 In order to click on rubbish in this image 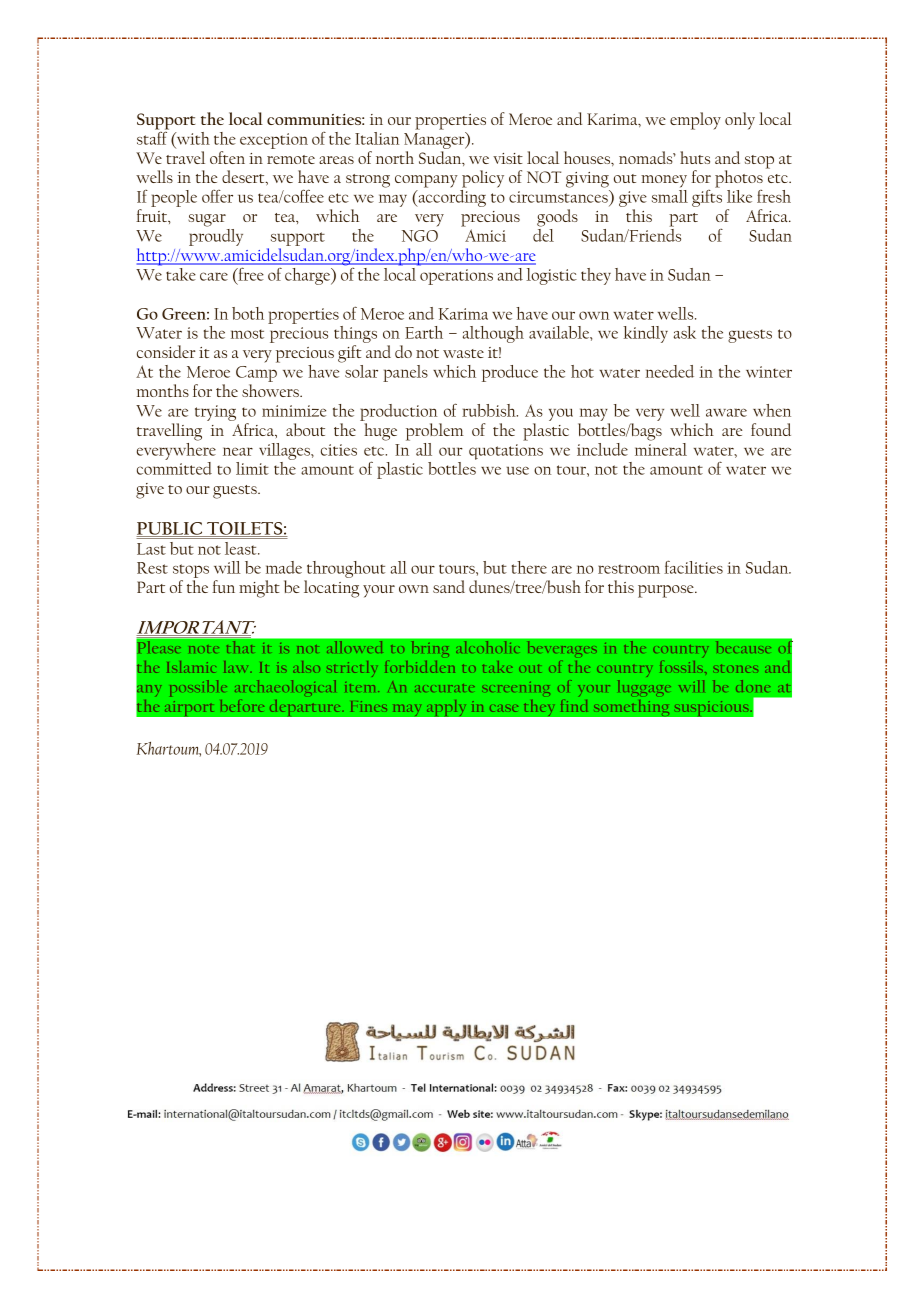, I will do `click(490, 410)`.
